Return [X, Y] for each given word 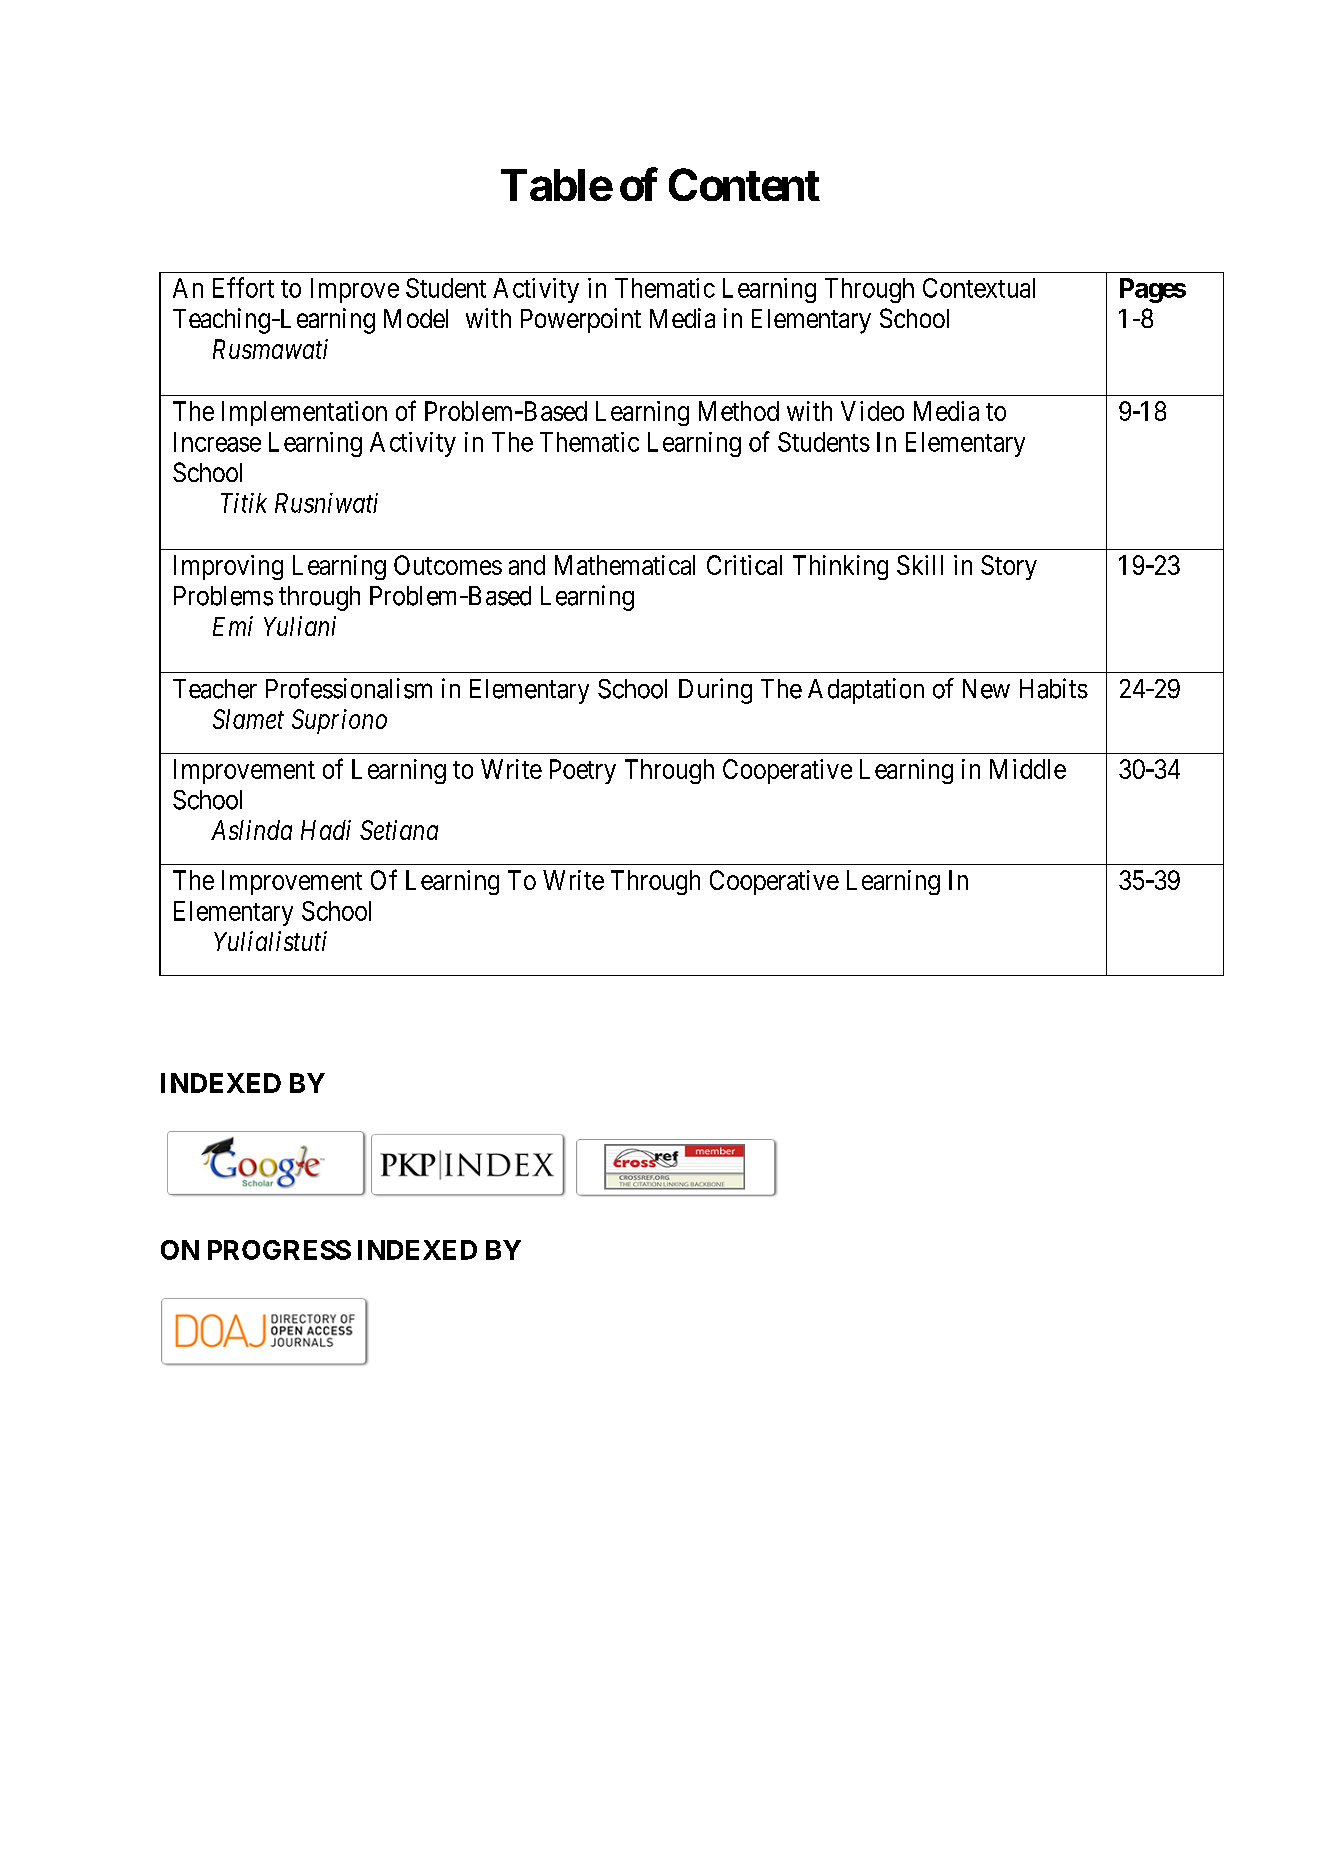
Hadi [326, 830]
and [527, 565]
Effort [243, 287]
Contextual [979, 288]
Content [744, 184]
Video [872, 411]
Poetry [583, 771]
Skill [920, 565]
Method [739, 411]
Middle [1028, 769]
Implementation [304, 413]
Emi [233, 626]
